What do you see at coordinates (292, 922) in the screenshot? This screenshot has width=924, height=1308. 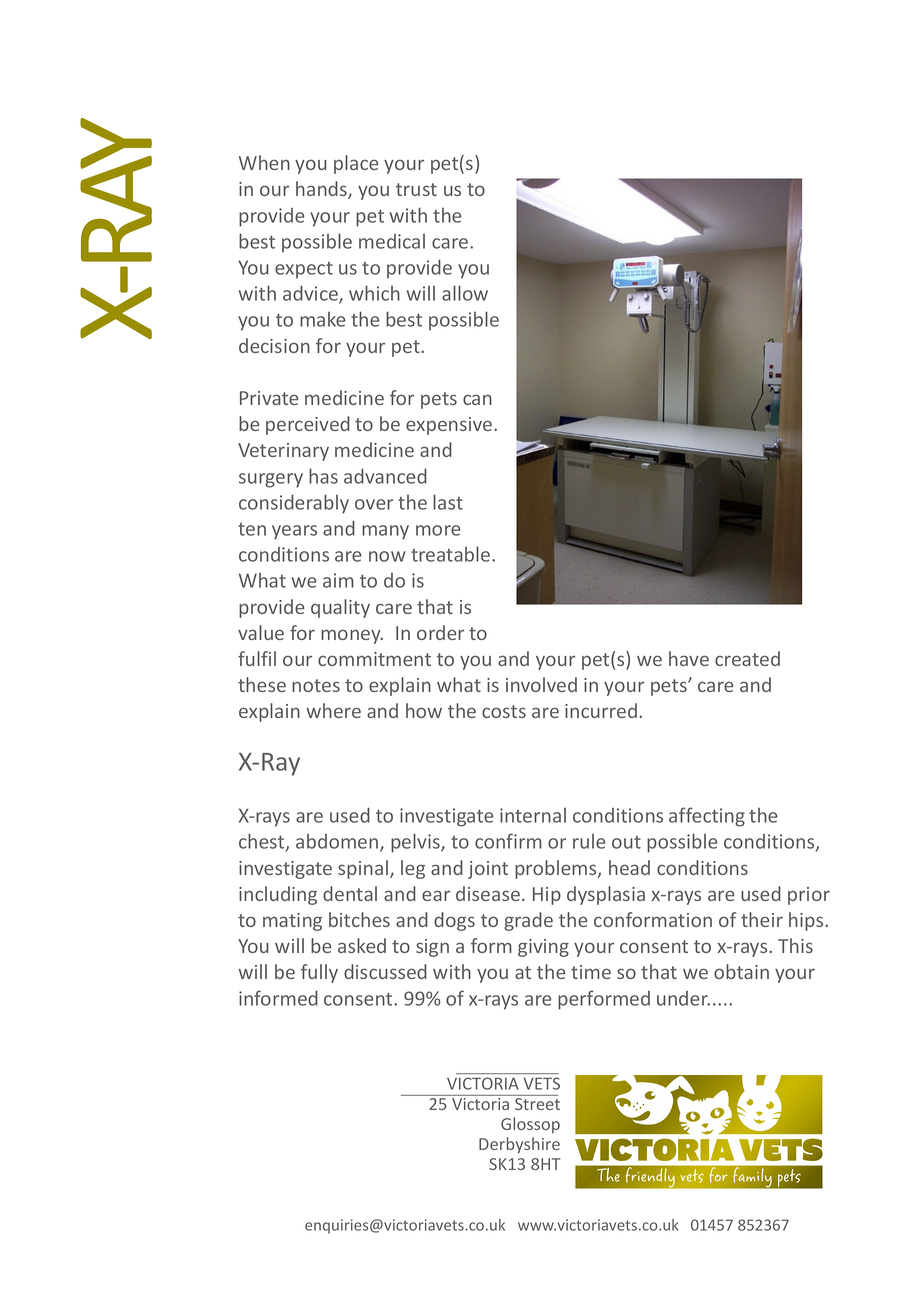 I see `mating` at bounding box center [292, 922].
